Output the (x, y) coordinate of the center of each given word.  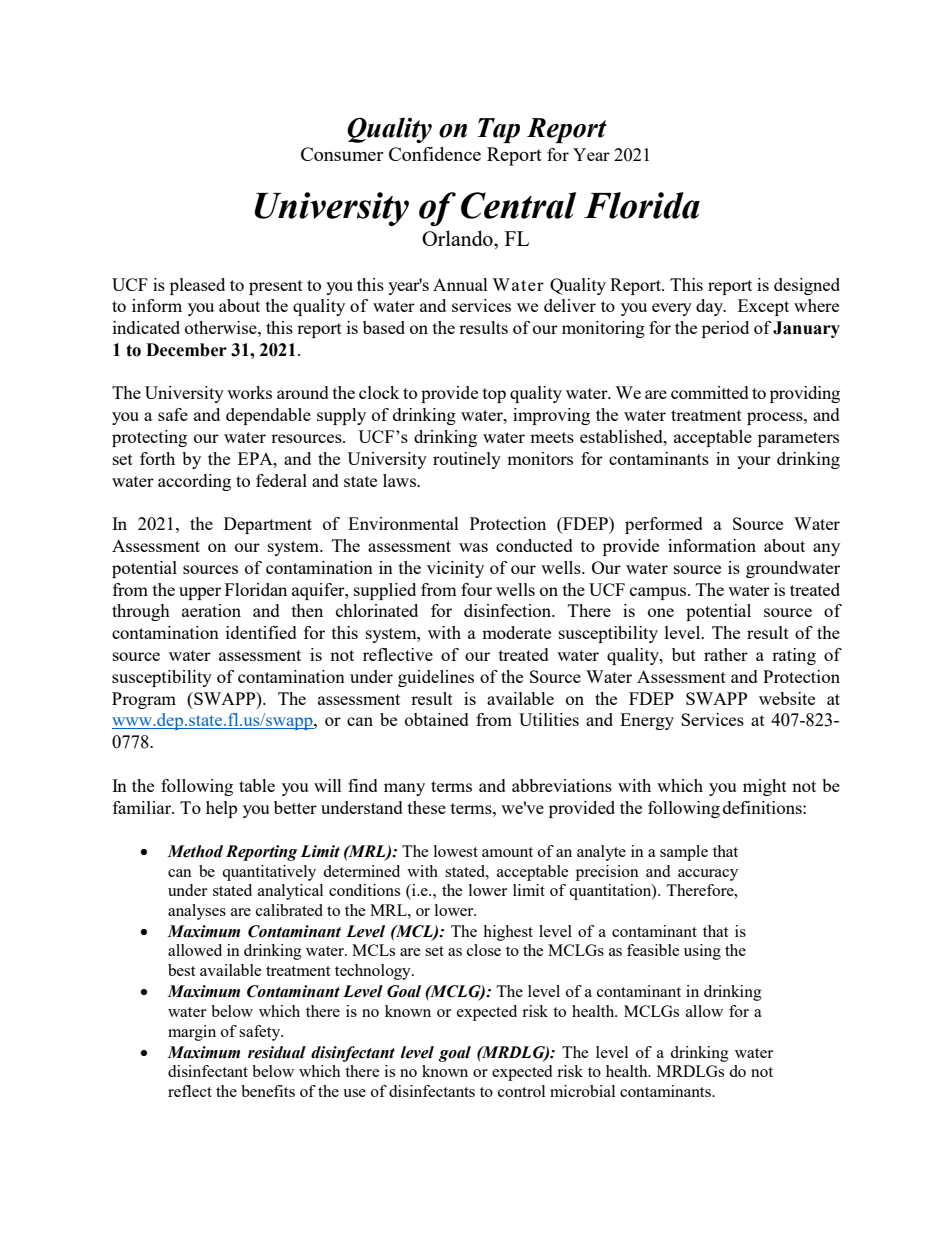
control (521, 1091)
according (194, 482)
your (754, 462)
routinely (467, 460)
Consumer (342, 154)
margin (192, 1033)
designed (807, 286)
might (765, 787)
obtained (437, 719)
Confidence (435, 154)
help (221, 809)
